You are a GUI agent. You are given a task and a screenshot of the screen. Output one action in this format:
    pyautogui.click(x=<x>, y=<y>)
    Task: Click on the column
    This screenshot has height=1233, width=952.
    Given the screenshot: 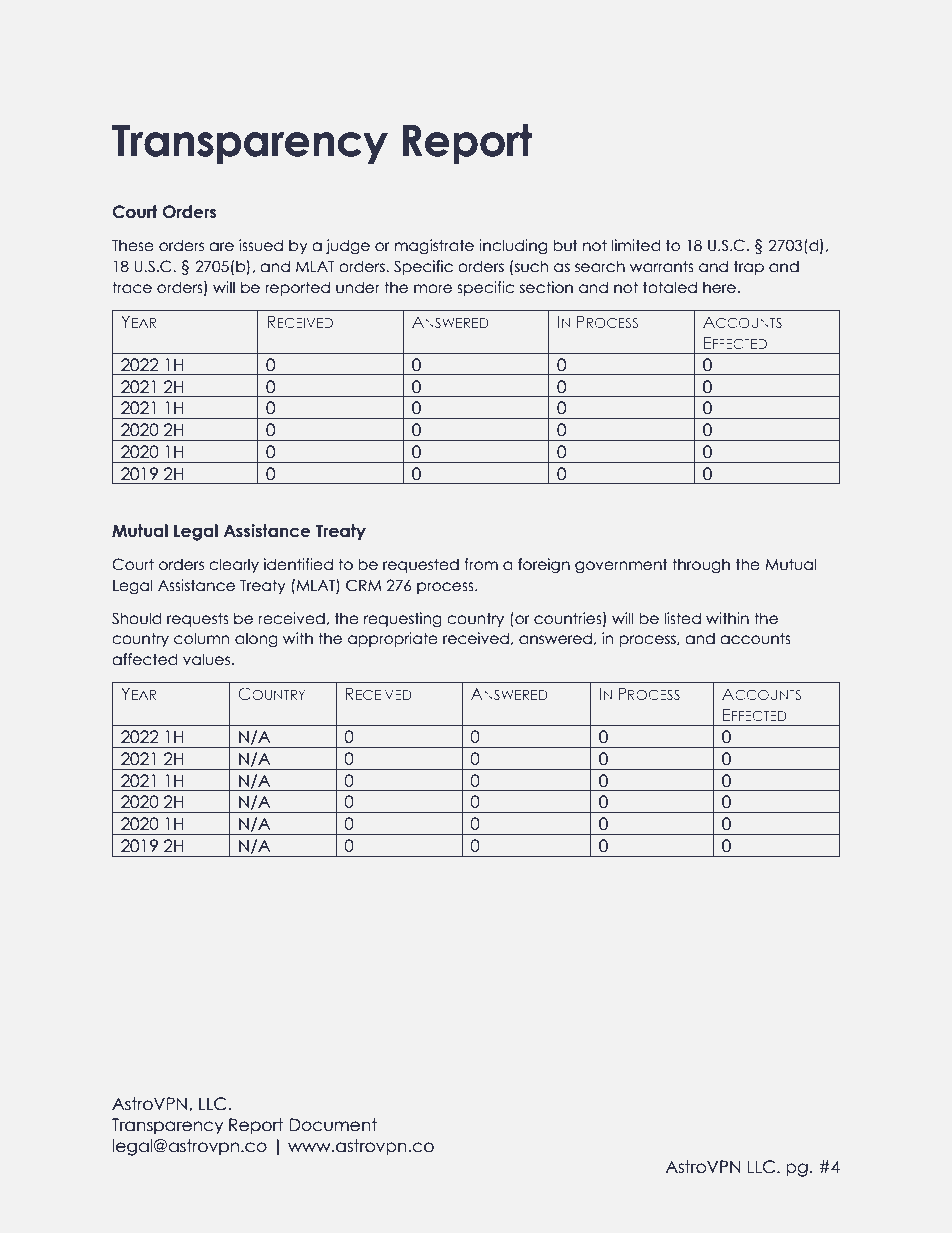 What is the action you would take?
    pyautogui.click(x=201, y=638)
